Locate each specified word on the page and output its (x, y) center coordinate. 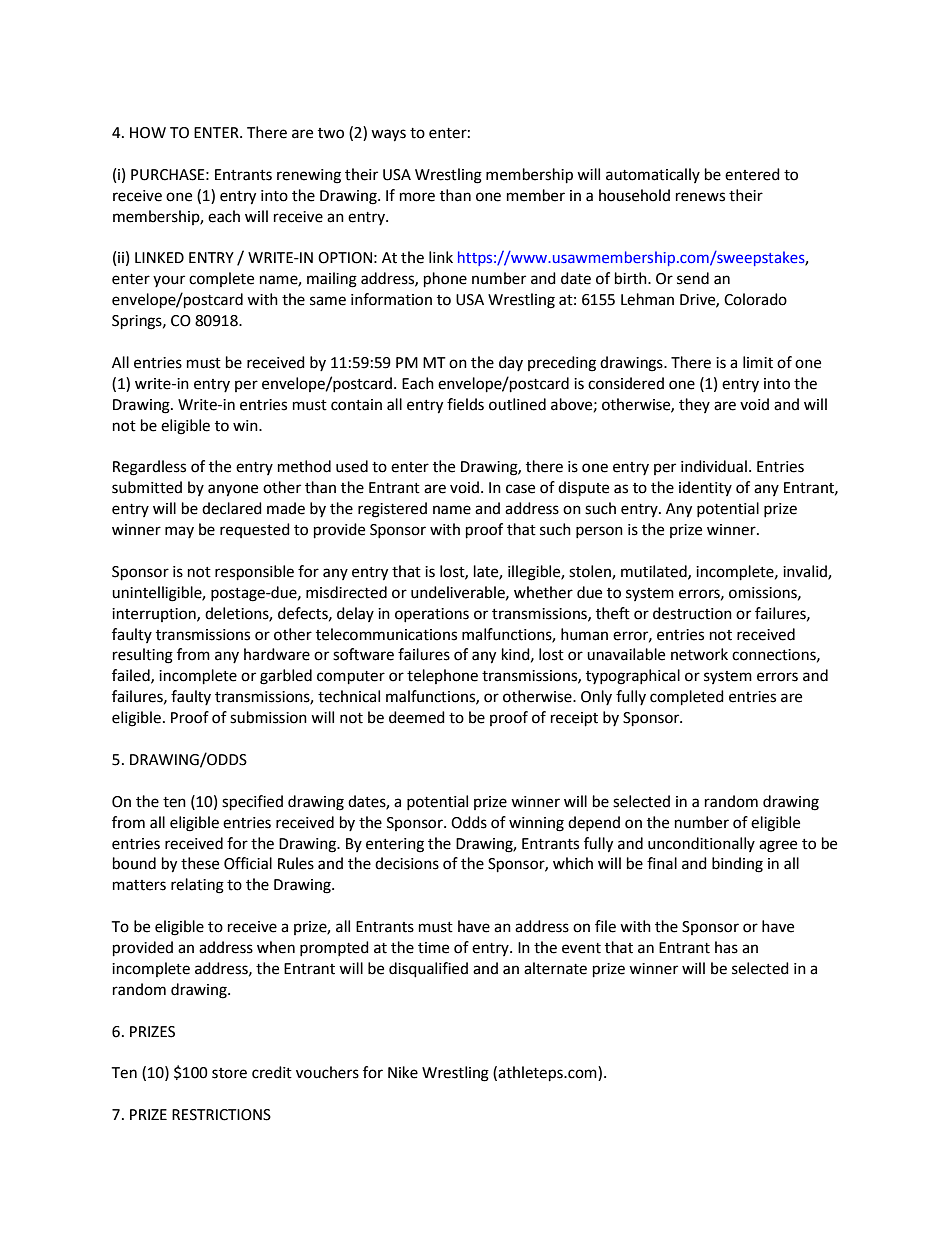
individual (714, 466)
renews (700, 197)
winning (536, 824)
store (229, 1073)
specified (252, 803)
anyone (233, 490)
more (417, 197)
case (520, 489)
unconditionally (701, 844)
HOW (148, 133)
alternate (555, 968)
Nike (403, 1072)
